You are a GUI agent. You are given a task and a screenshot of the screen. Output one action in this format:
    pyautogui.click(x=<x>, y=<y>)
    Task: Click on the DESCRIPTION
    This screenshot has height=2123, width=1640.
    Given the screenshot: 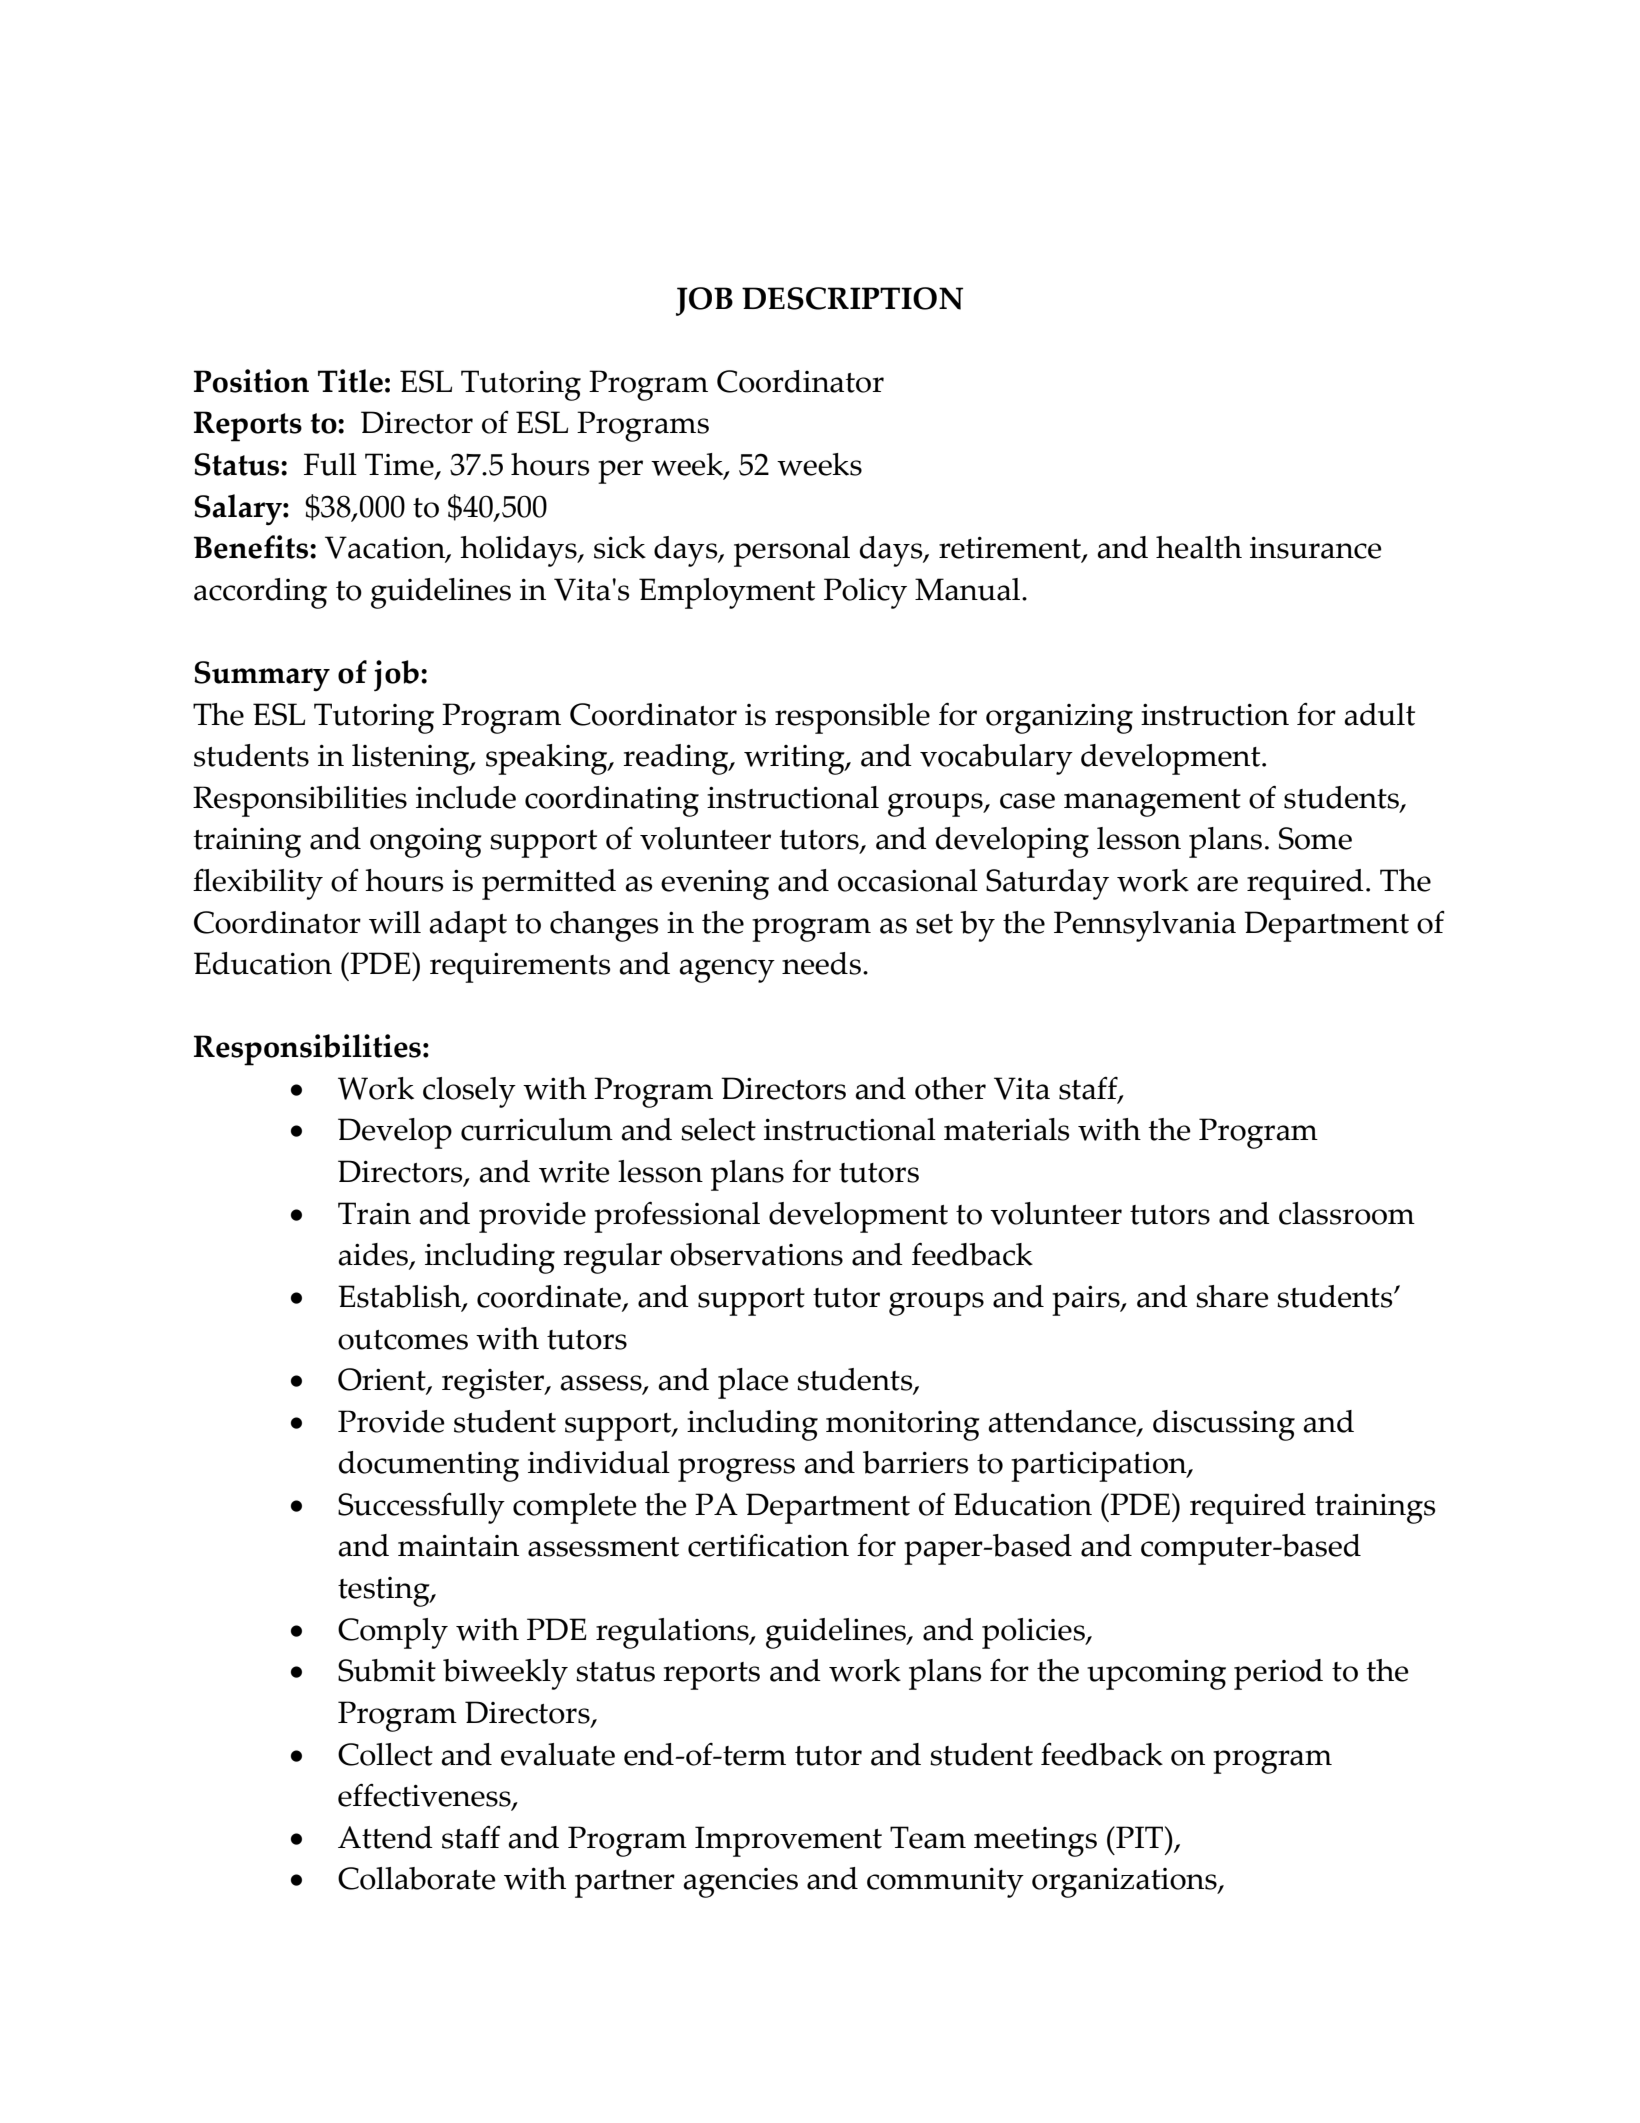 What is the action you would take?
    pyautogui.click(x=852, y=298)
